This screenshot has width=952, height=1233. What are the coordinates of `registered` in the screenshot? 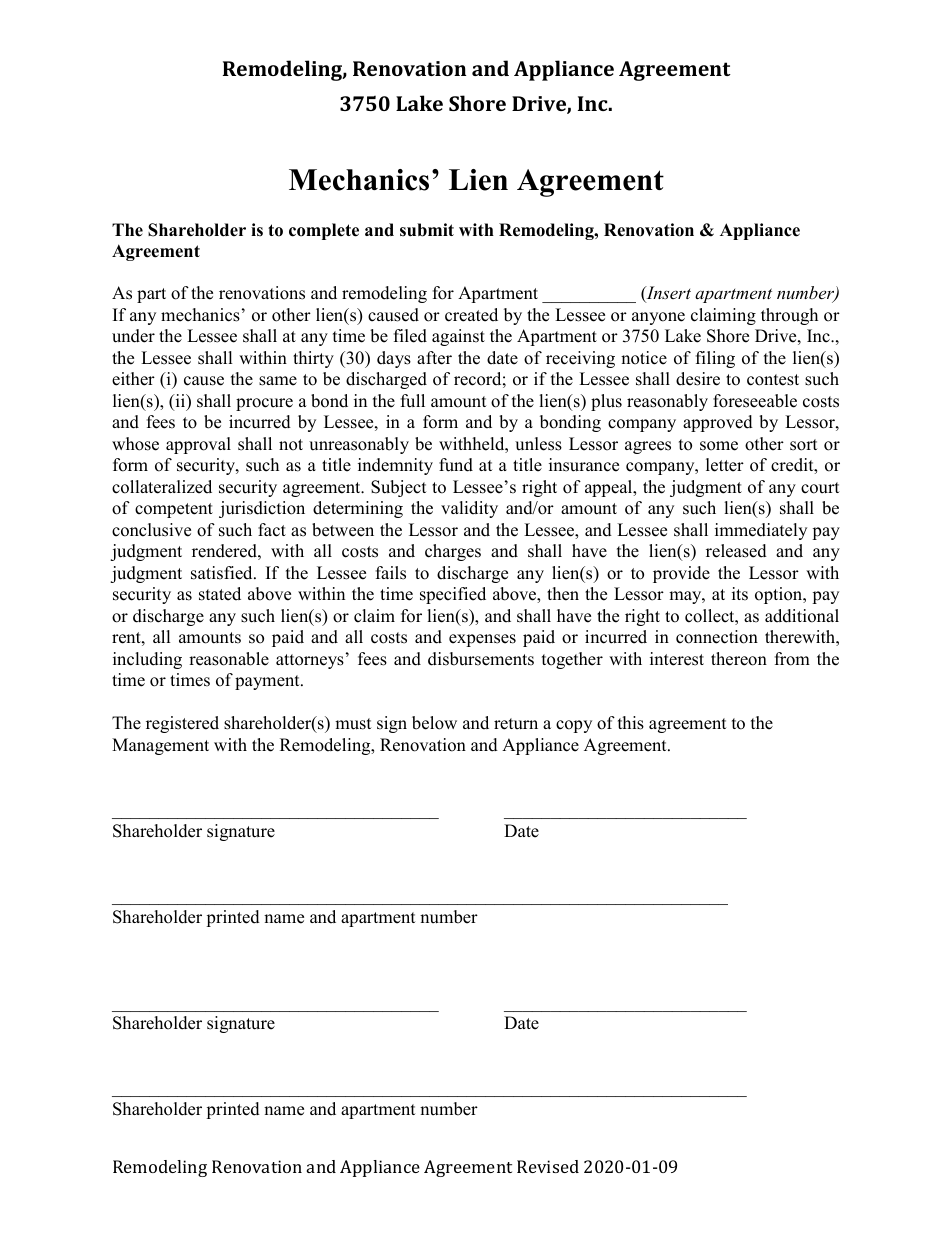 It's located at (182, 724).
